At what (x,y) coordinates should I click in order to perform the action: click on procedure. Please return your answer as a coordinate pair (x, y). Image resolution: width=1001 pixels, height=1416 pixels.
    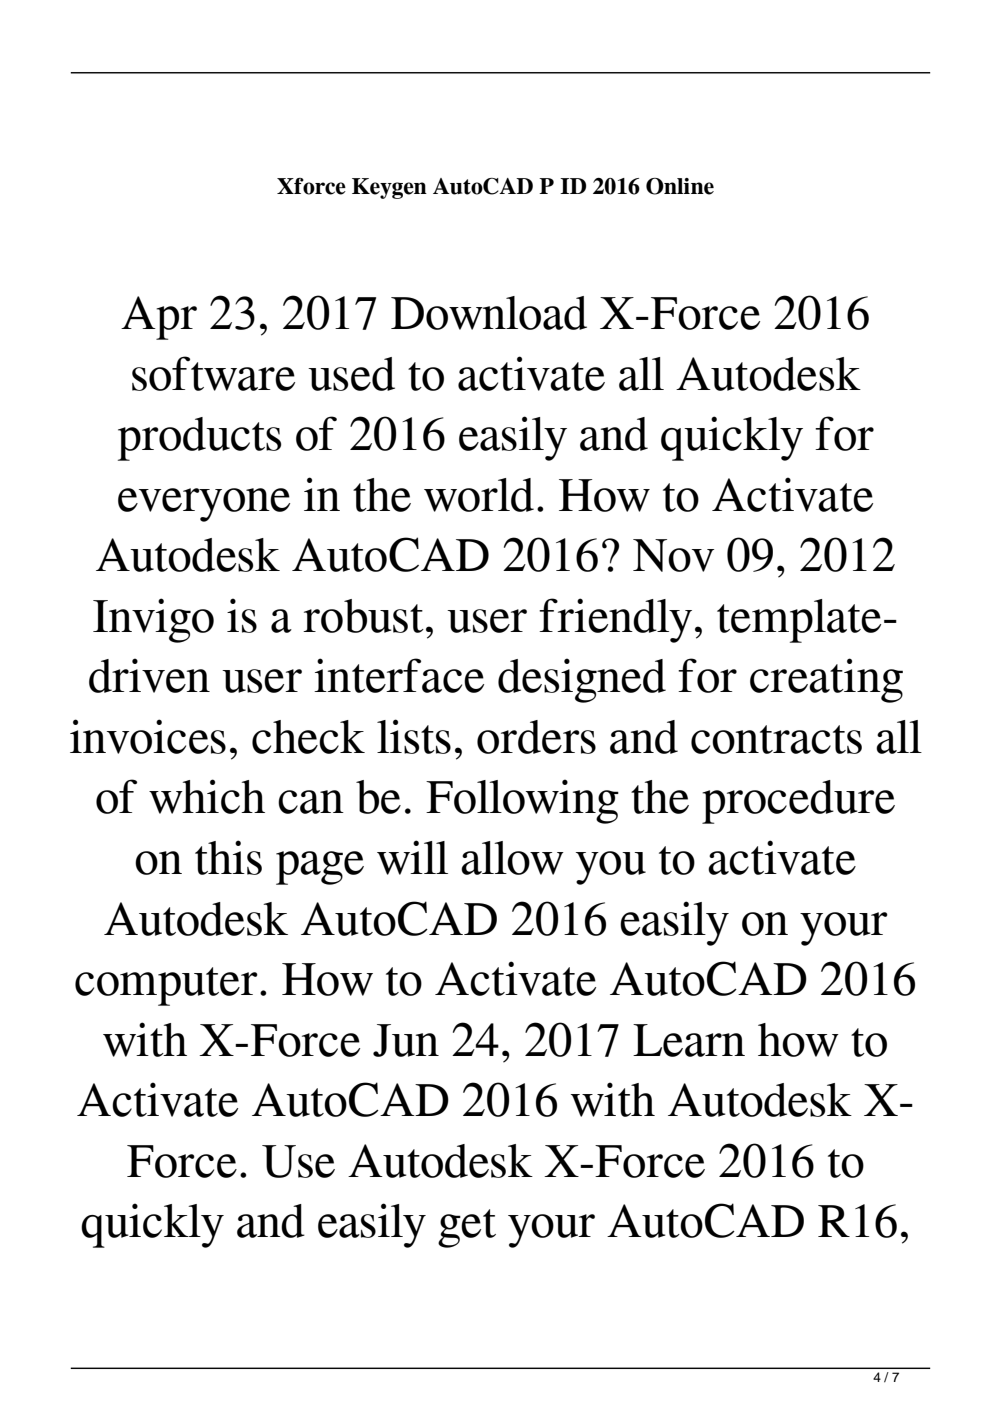
    Looking at the image, I should click on (798, 802).
